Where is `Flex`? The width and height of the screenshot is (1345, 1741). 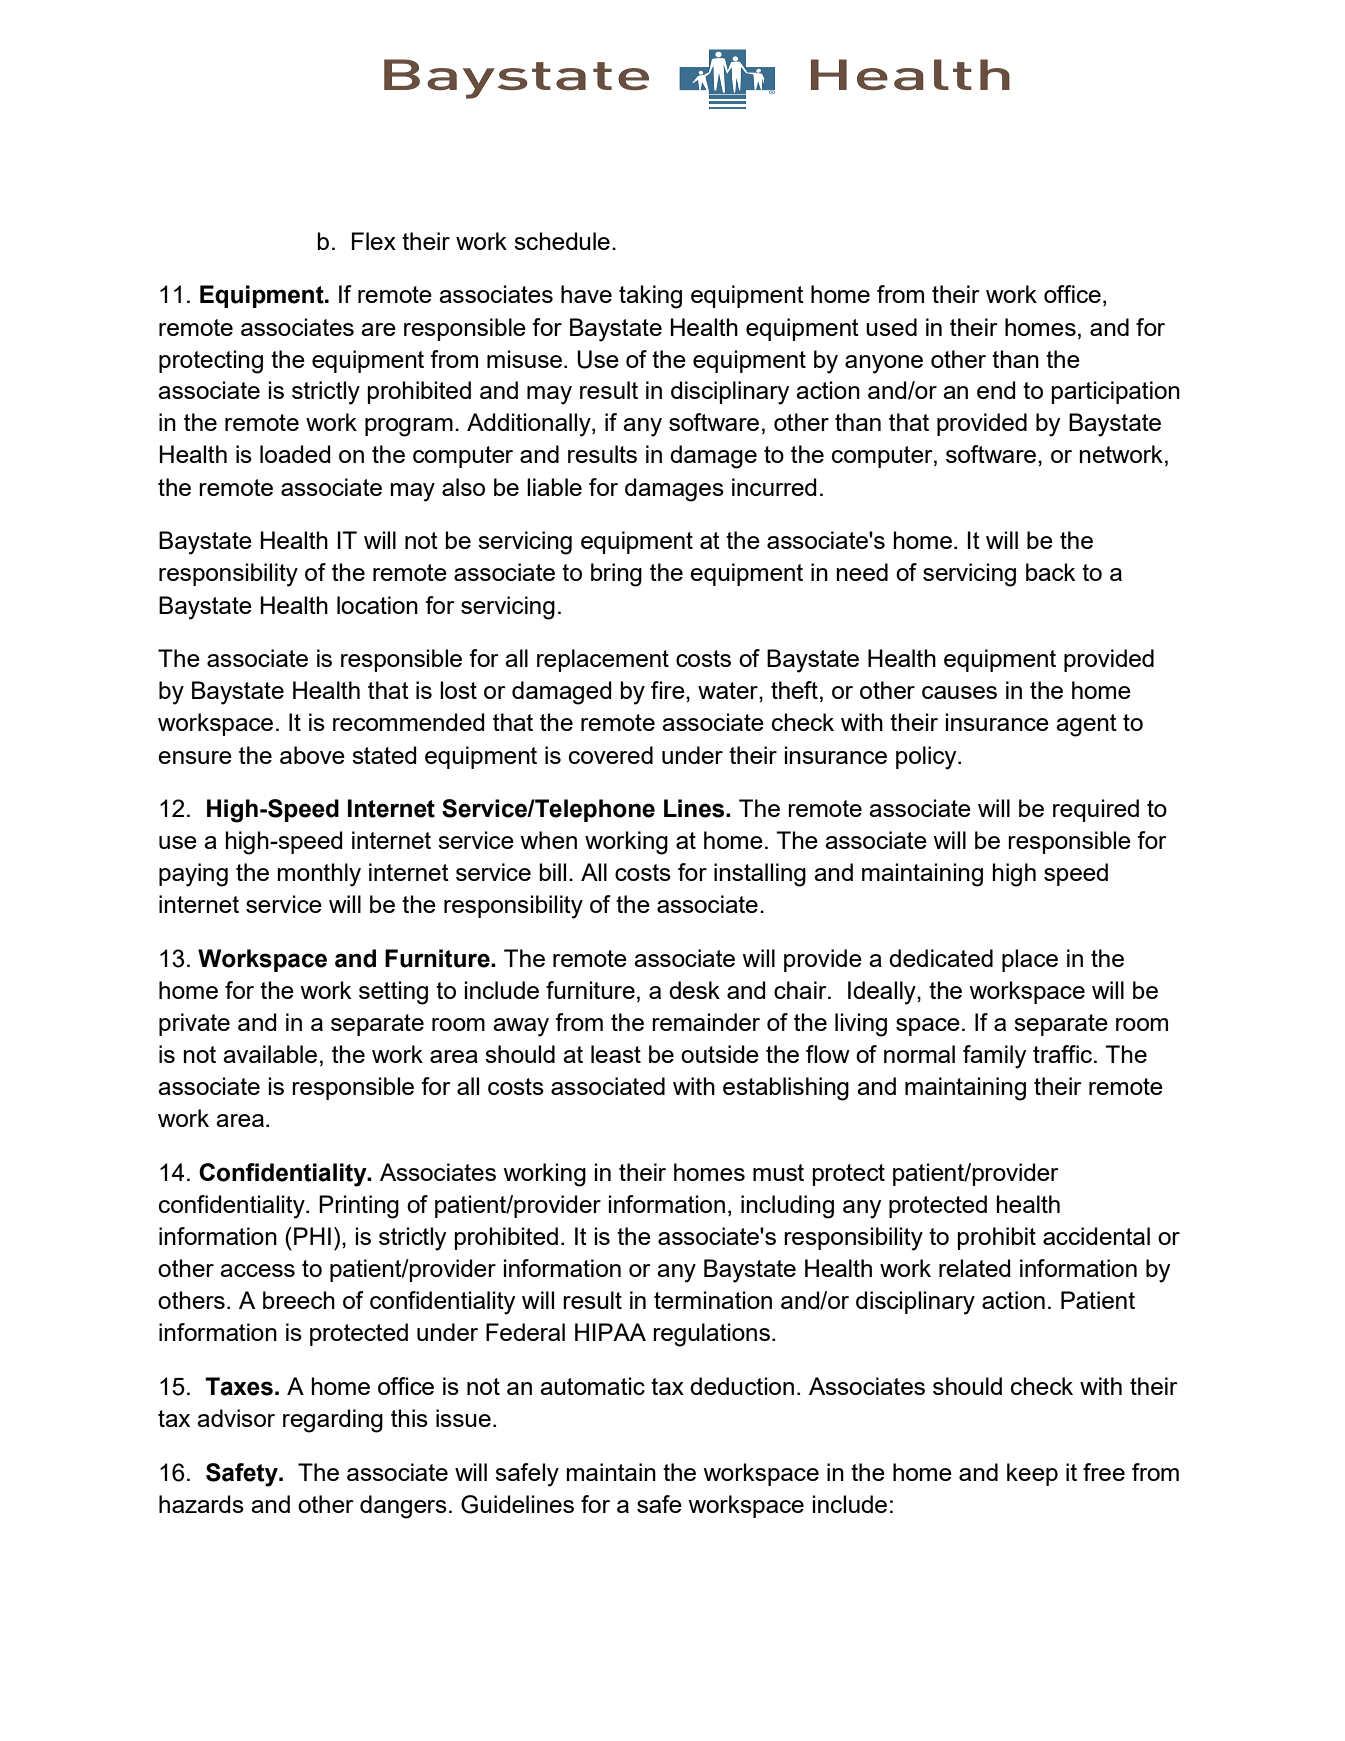 Flex is located at coordinates (374, 241).
